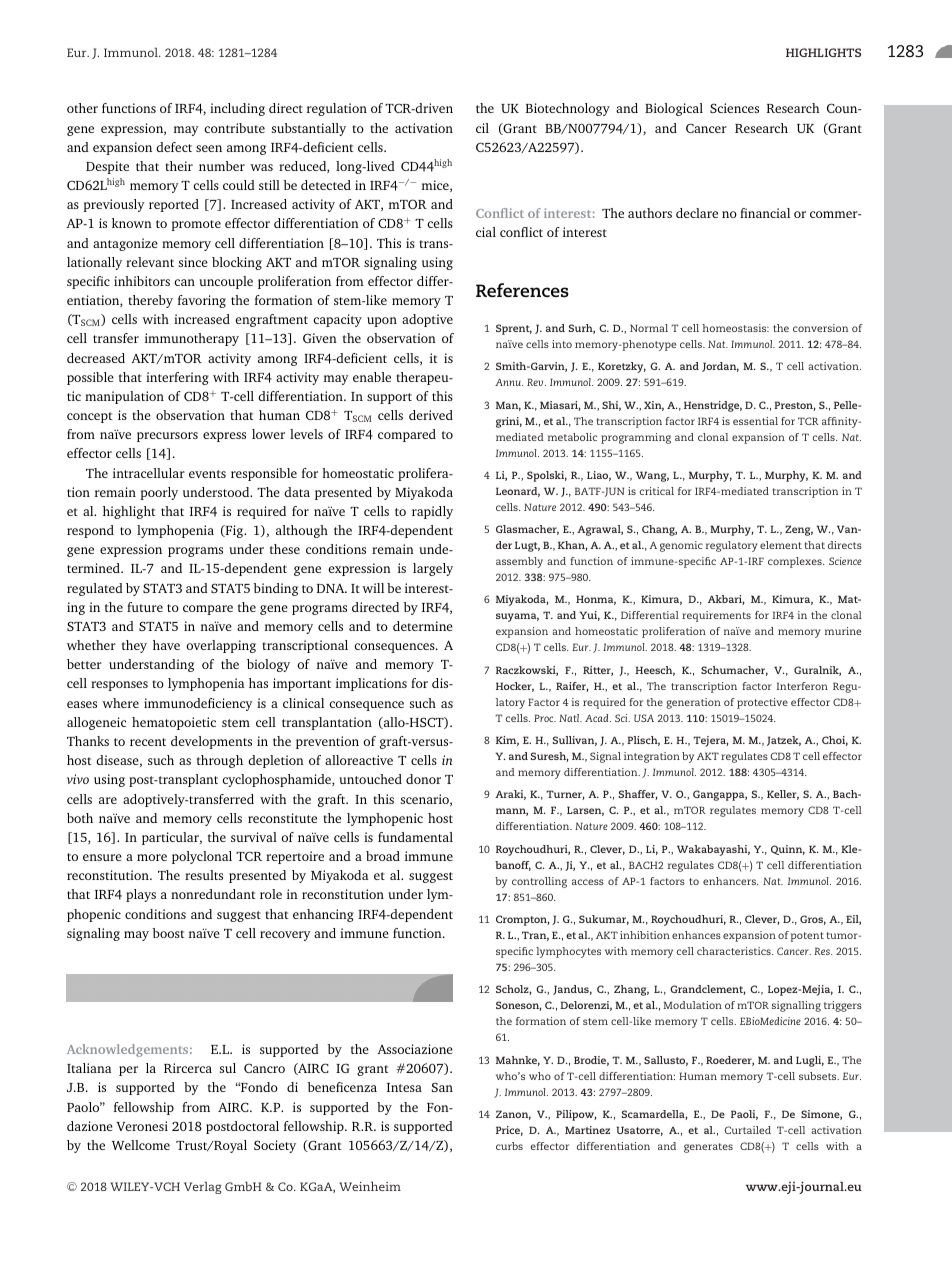 The width and height of the image is (952, 1270). What do you see at coordinates (568, 109) in the image?
I see `Biotechnology` at bounding box center [568, 109].
